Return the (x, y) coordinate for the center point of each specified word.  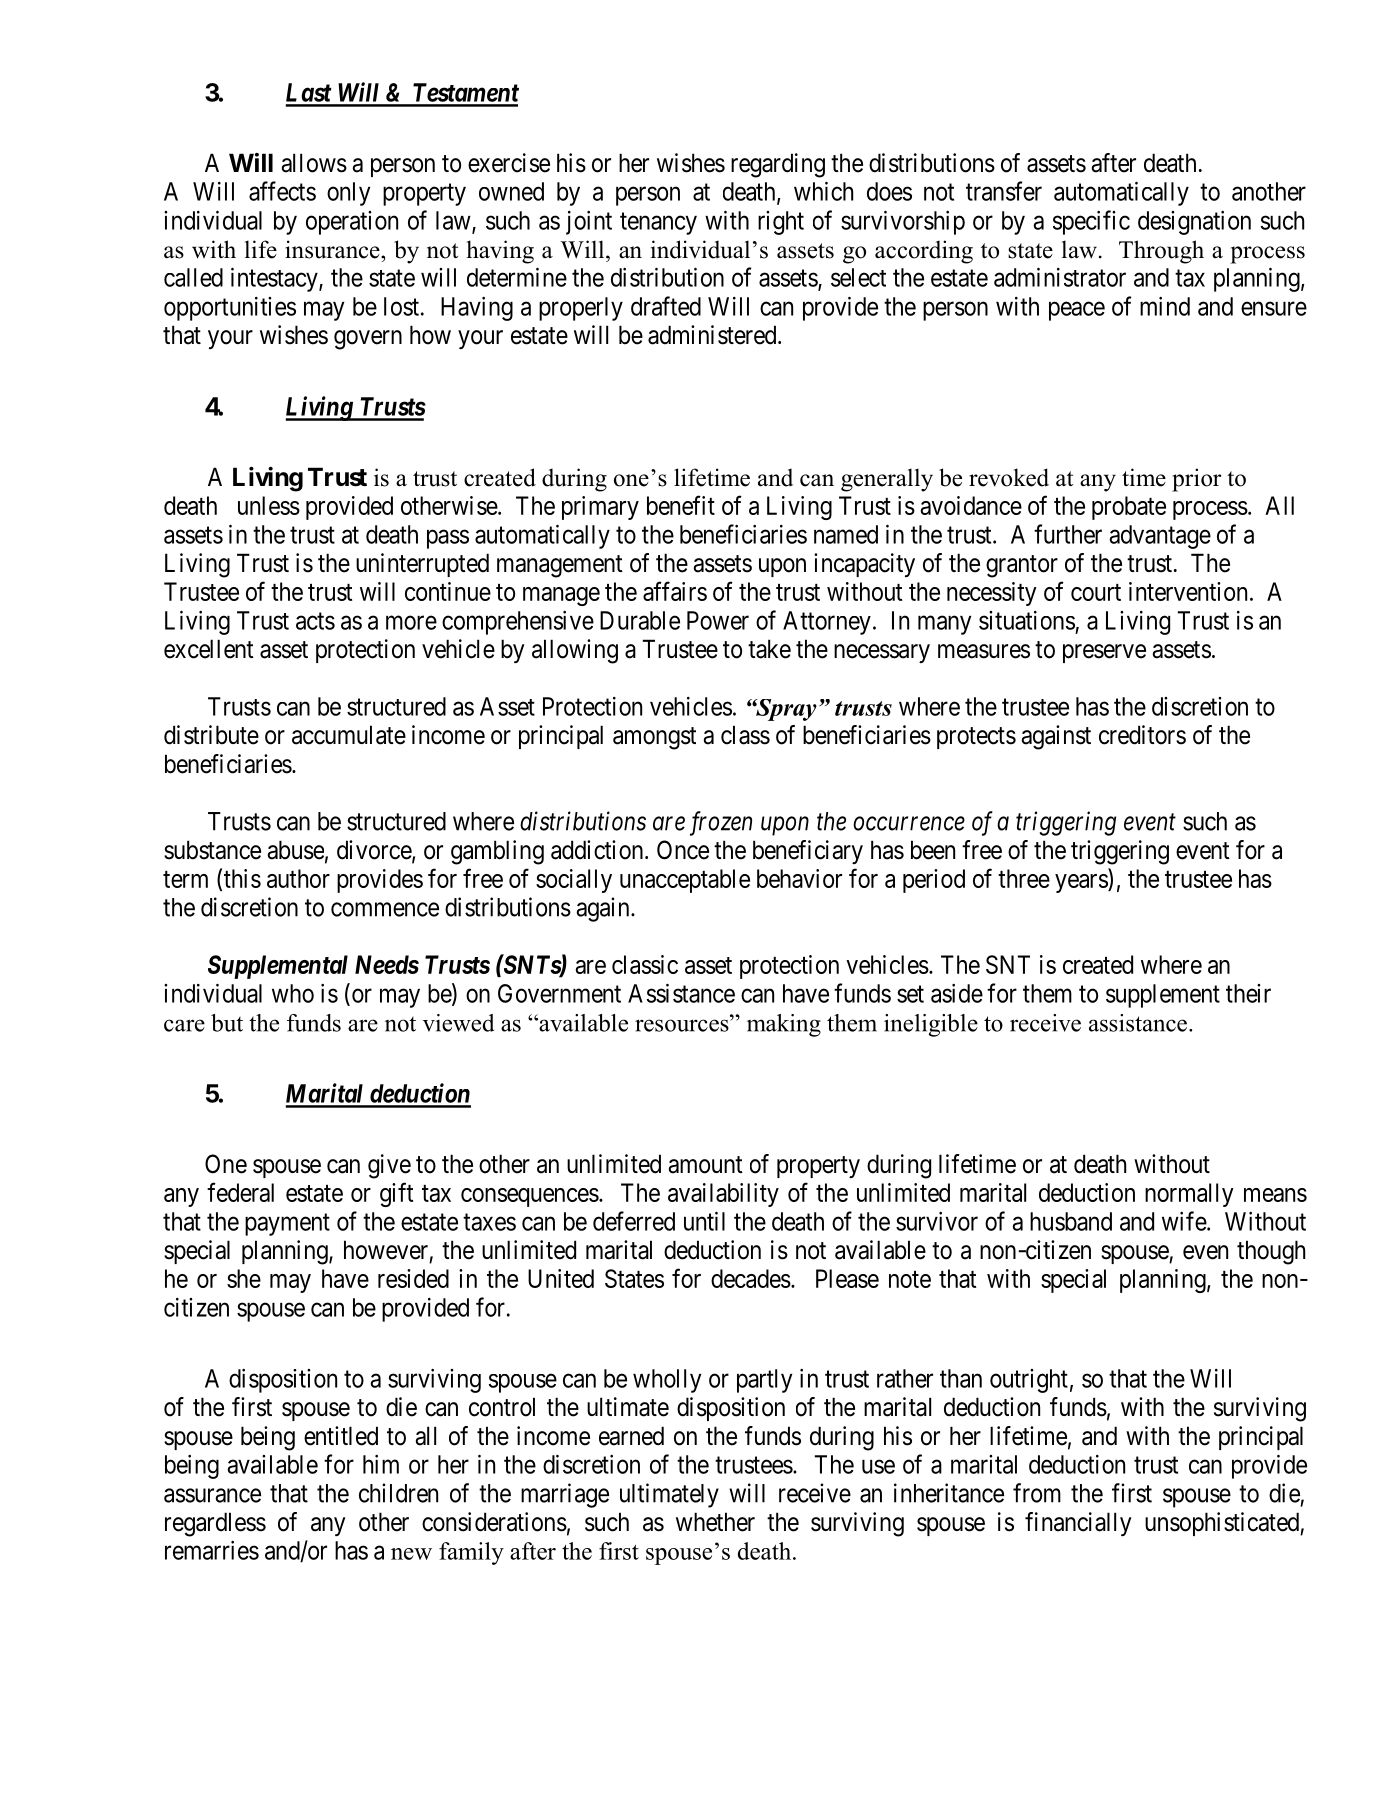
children (398, 1493)
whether (715, 1522)
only (348, 194)
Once (683, 850)
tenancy (658, 223)
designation (1194, 223)
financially (1078, 1524)
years (1082, 883)
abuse (295, 850)
